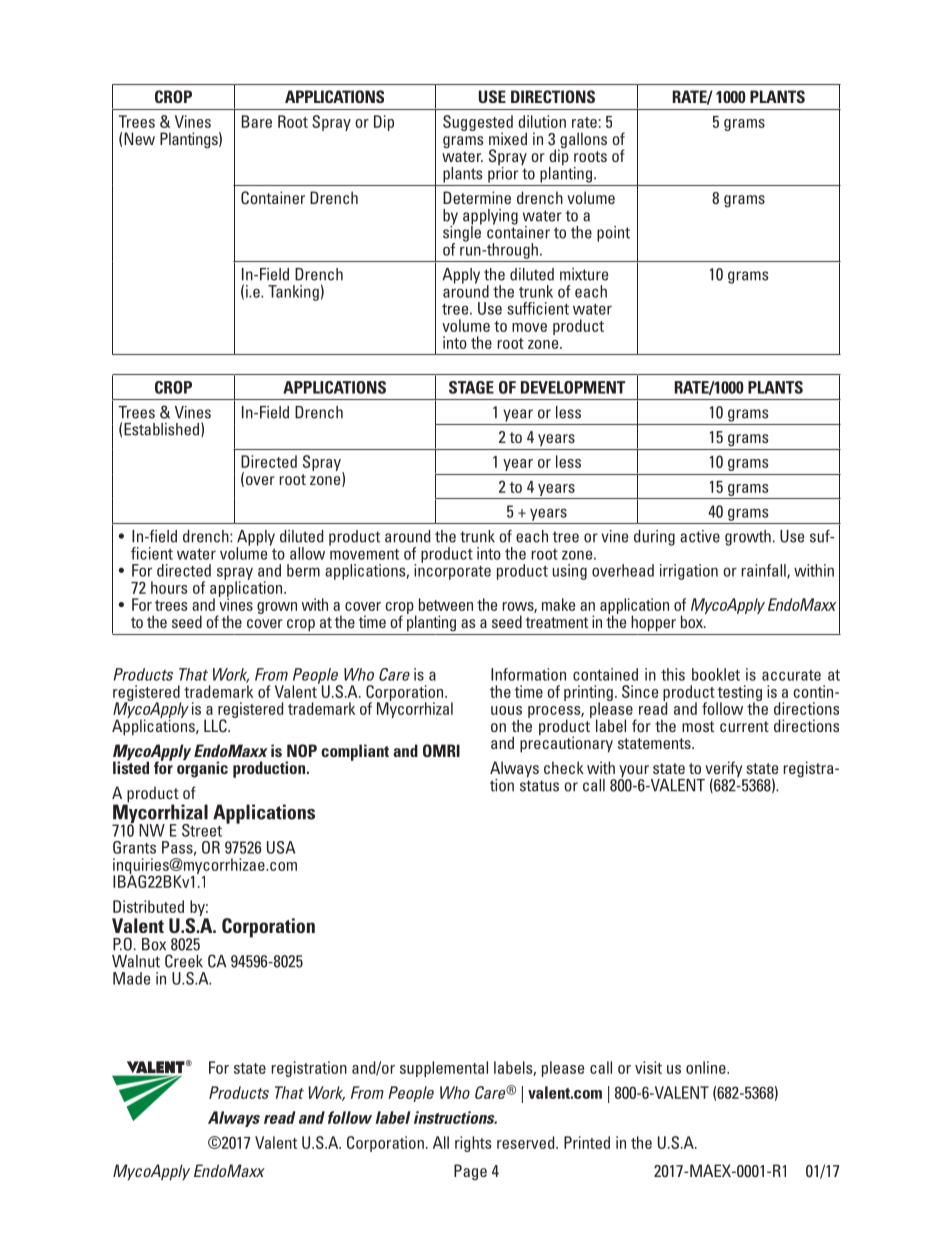  What do you see at coordinates (184, 961) in the screenshot?
I see `Creek` at bounding box center [184, 961].
